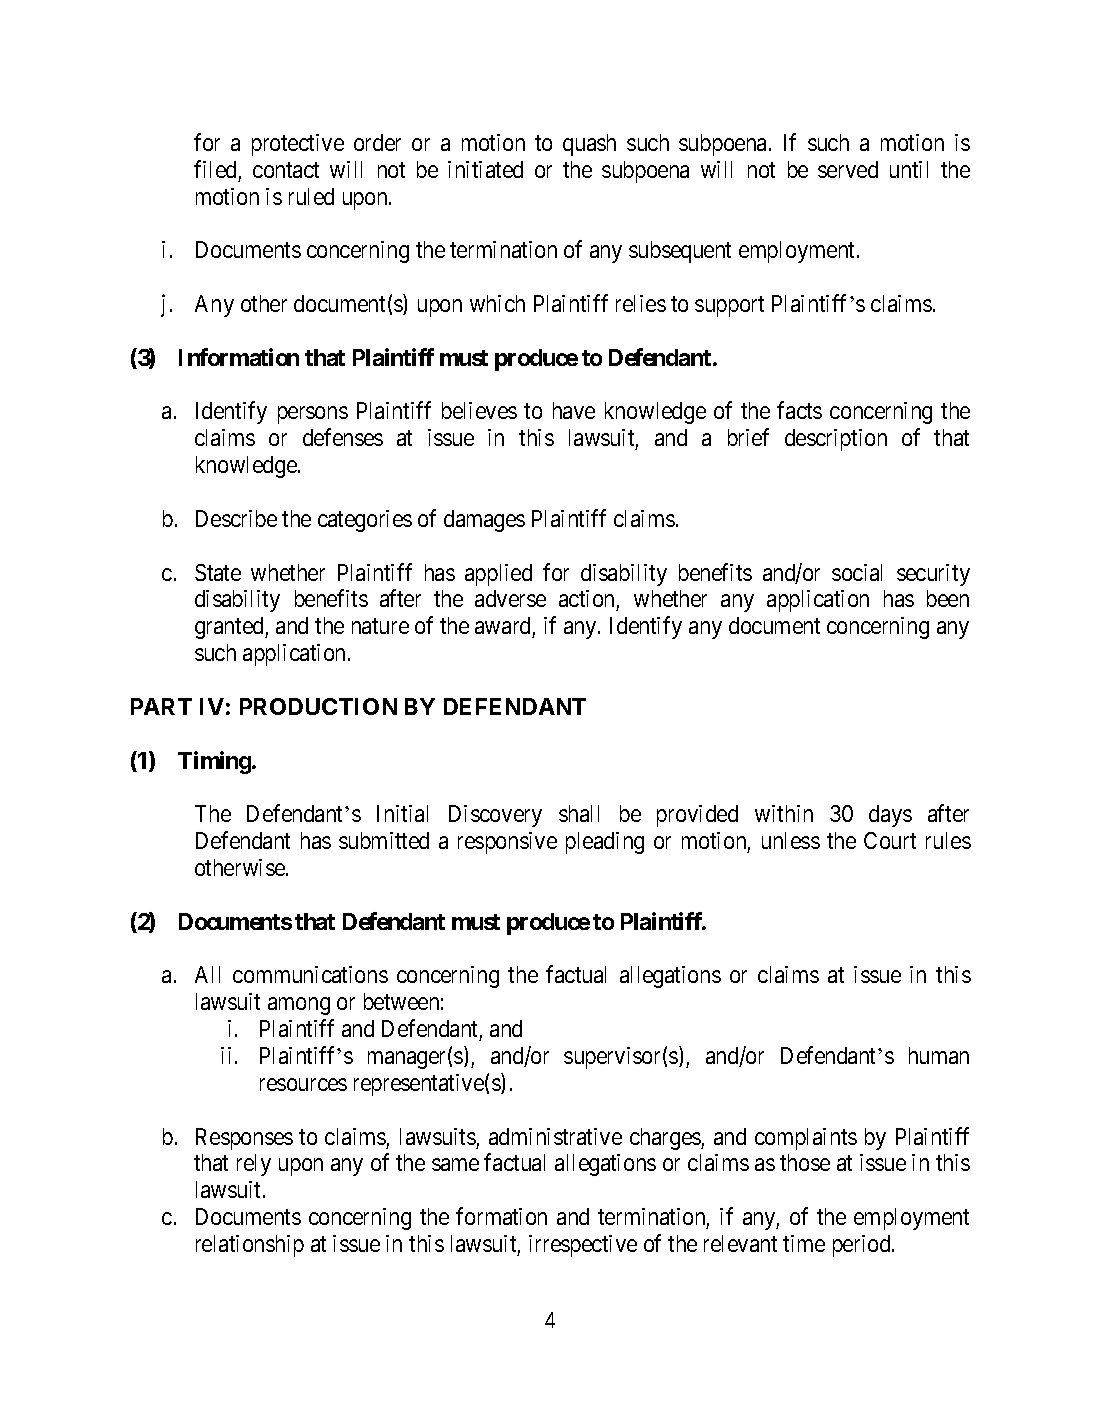 This screenshot has height=1423, width=1100. I want to click on contact, so click(286, 170).
